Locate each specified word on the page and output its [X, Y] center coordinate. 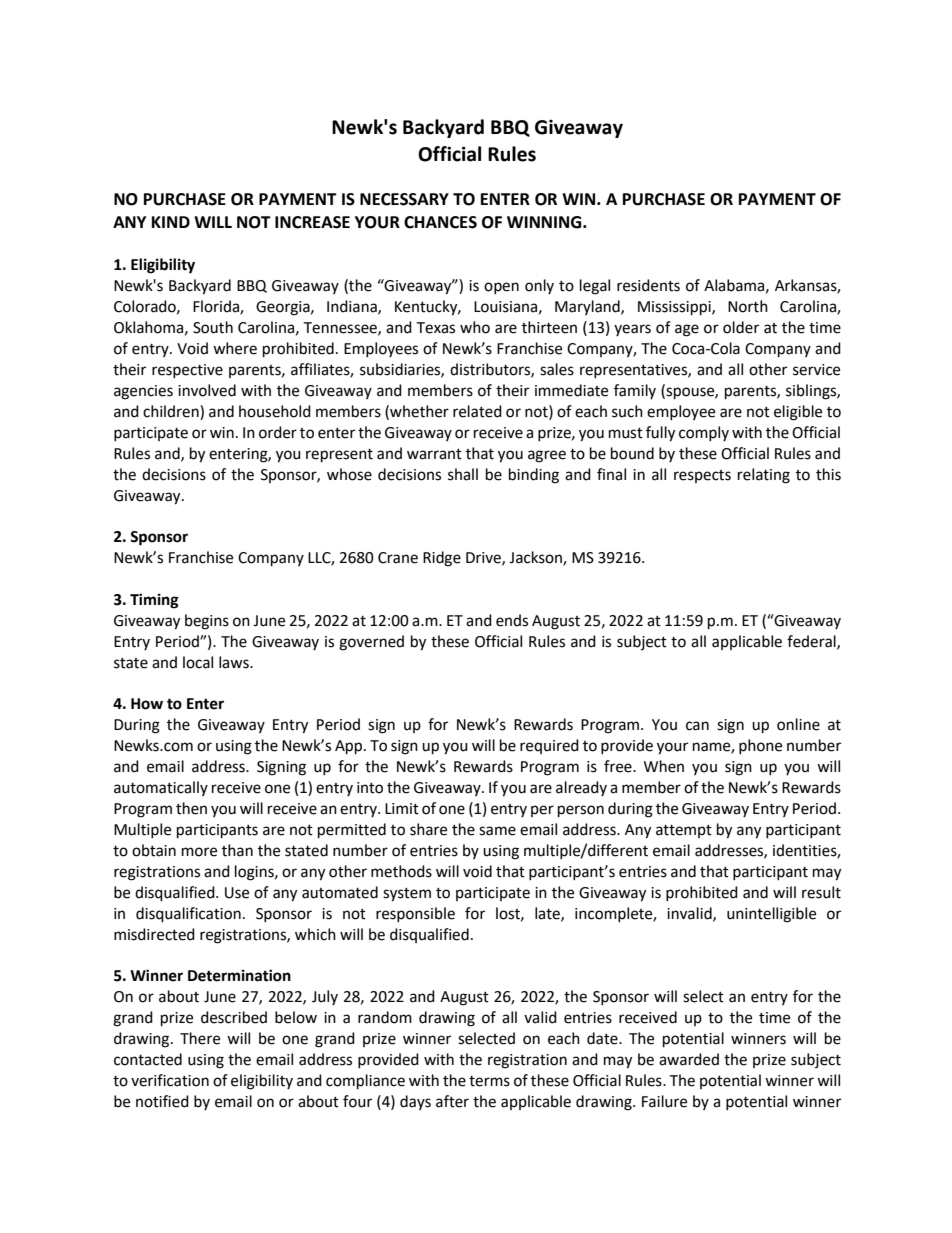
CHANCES [440, 222]
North [748, 306]
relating [764, 476]
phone [760, 746]
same [497, 831]
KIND [171, 222]
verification [170, 1080]
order [278, 432]
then [191, 808]
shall [463, 474]
